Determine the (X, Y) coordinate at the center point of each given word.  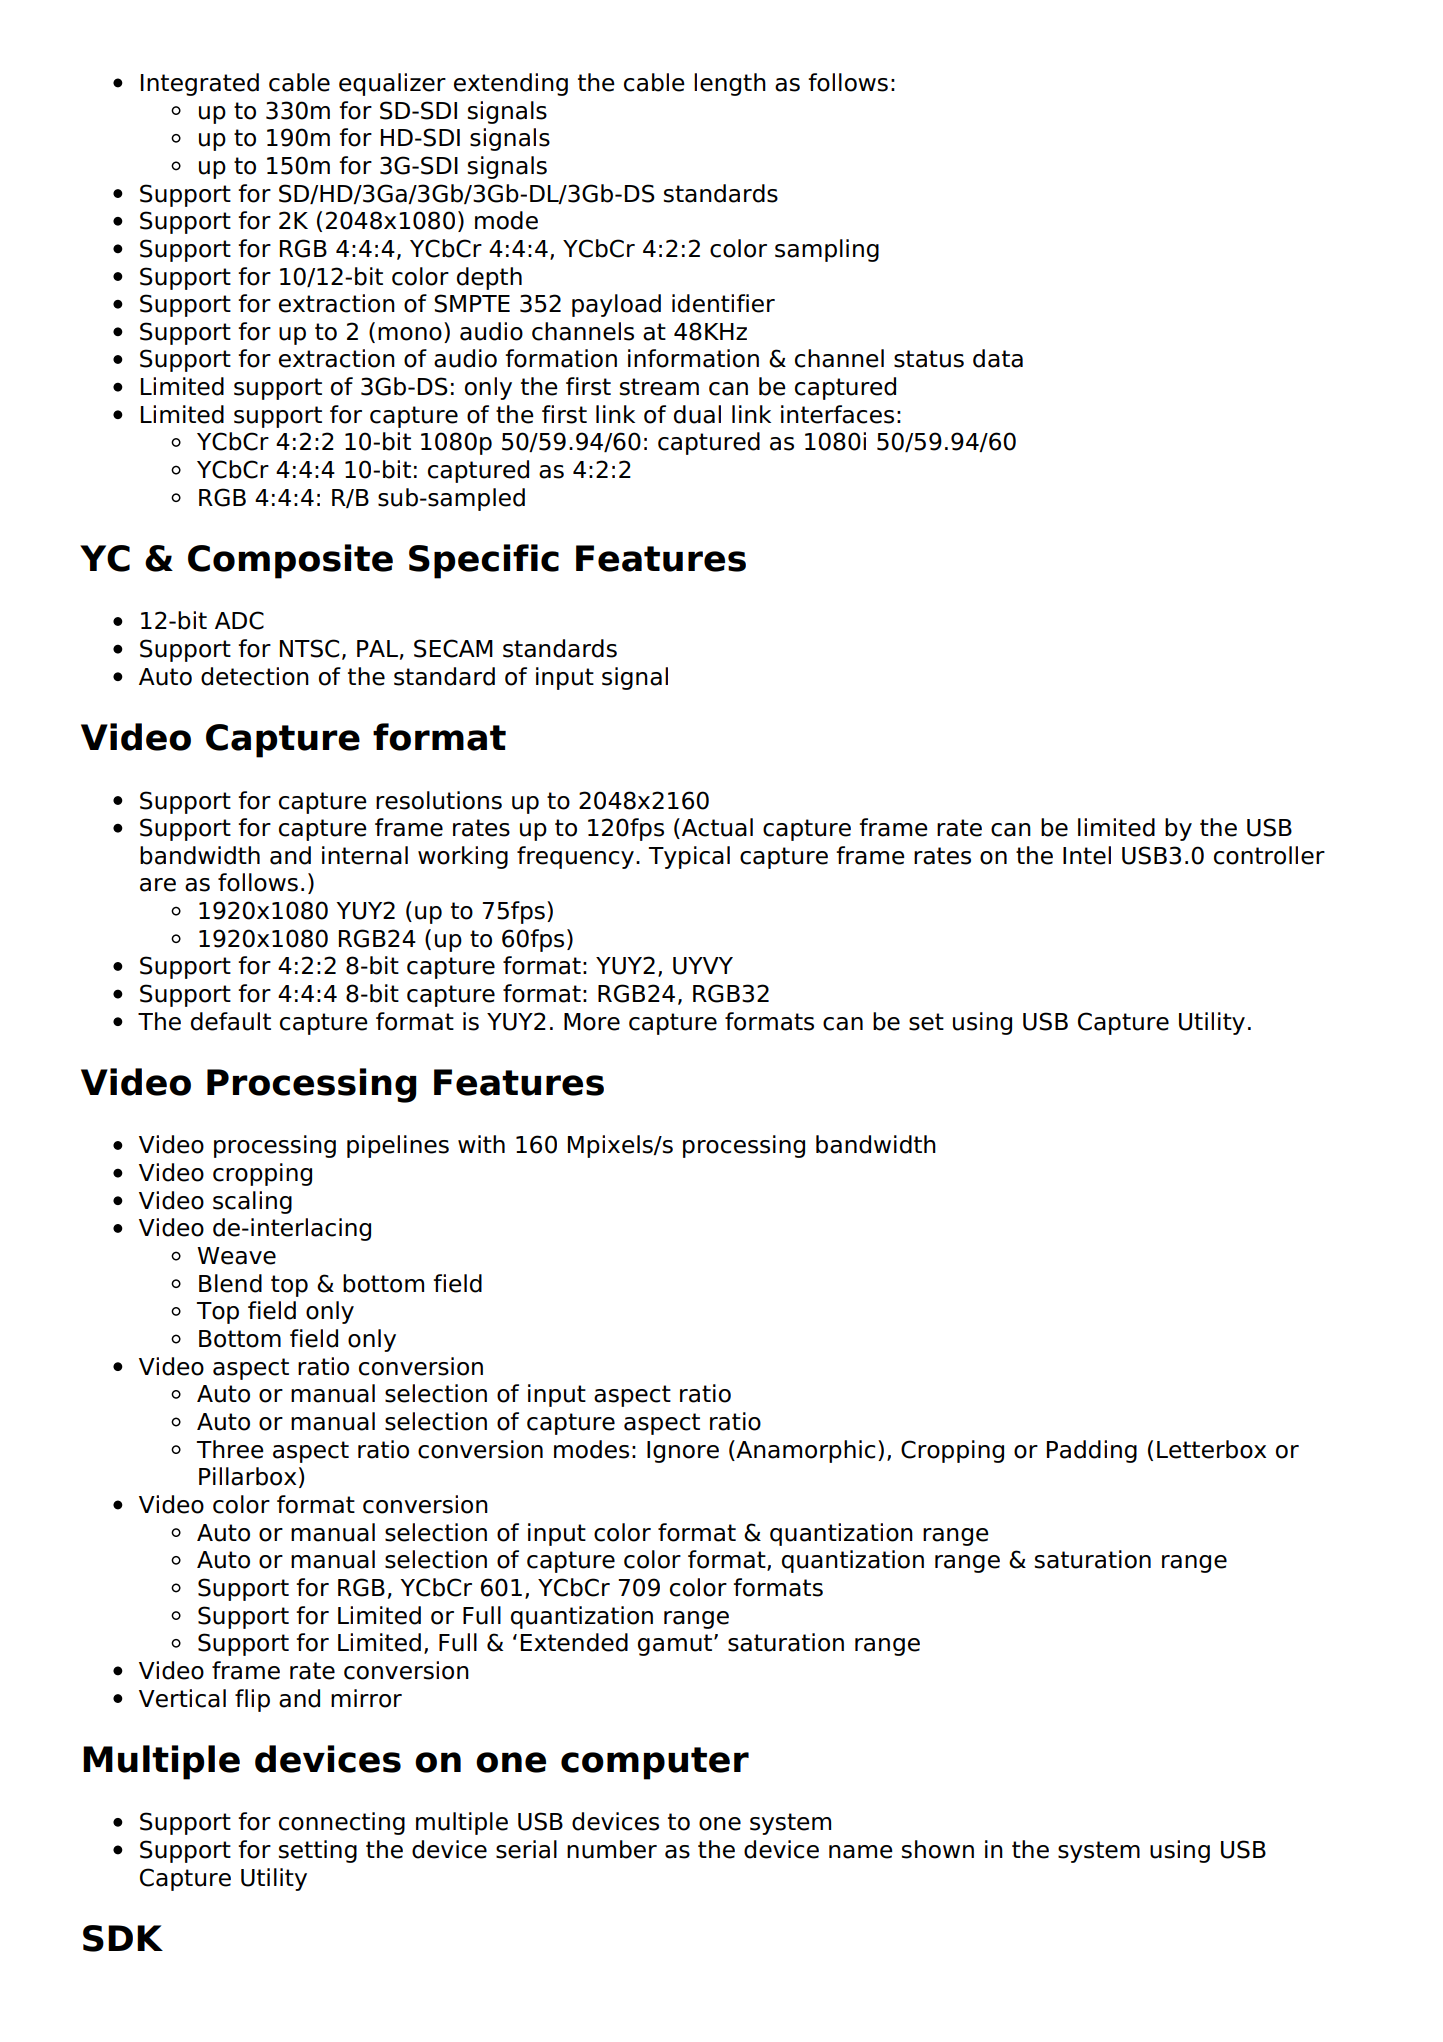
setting (318, 1851)
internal (365, 855)
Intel (1087, 855)
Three (230, 1449)
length (730, 84)
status (929, 359)
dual (697, 414)
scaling (252, 1202)
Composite (290, 561)
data (998, 358)
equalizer (392, 84)
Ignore (683, 1452)
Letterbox (1211, 1449)
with (481, 1144)
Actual (716, 828)
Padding (1092, 1451)
